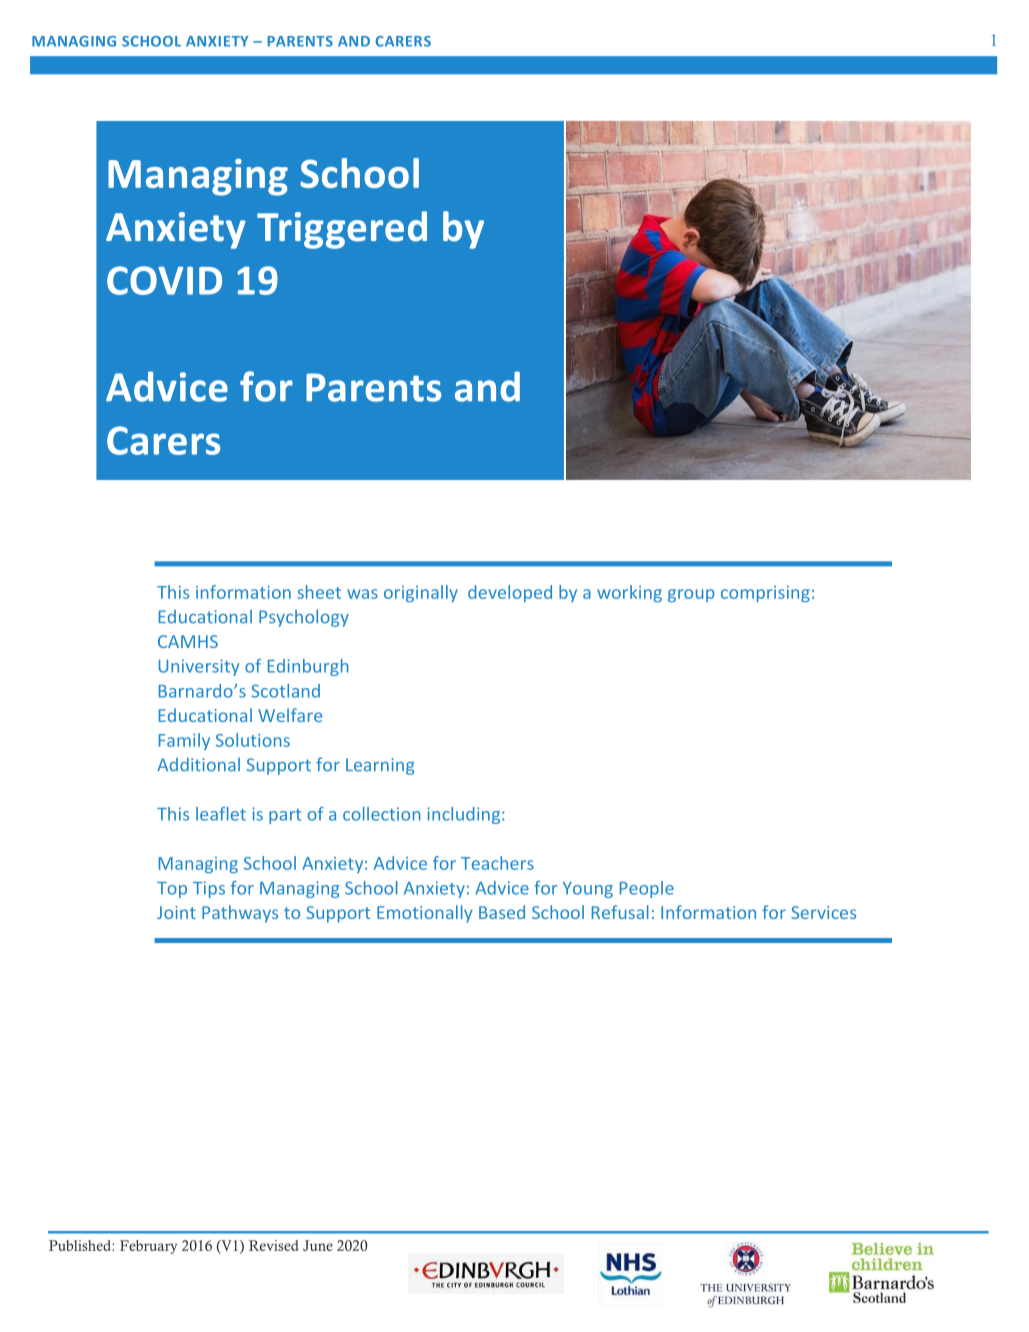 The image size is (1029, 1332). What do you see at coordinates (765, 594) in the image?
I see `comprising` at bounding box center [765, 594].
